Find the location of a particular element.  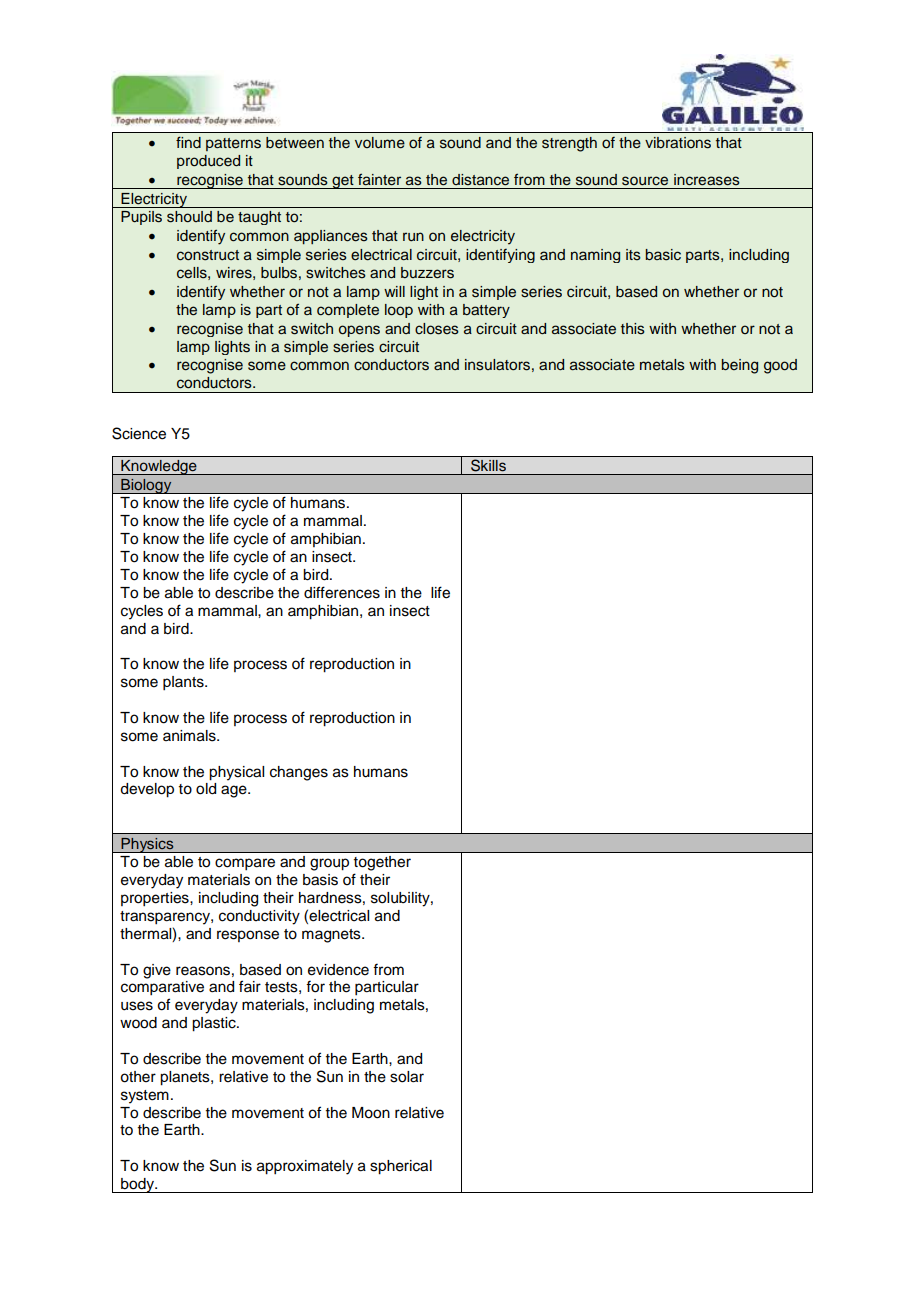

plants is located at coordinates (184, 683).
